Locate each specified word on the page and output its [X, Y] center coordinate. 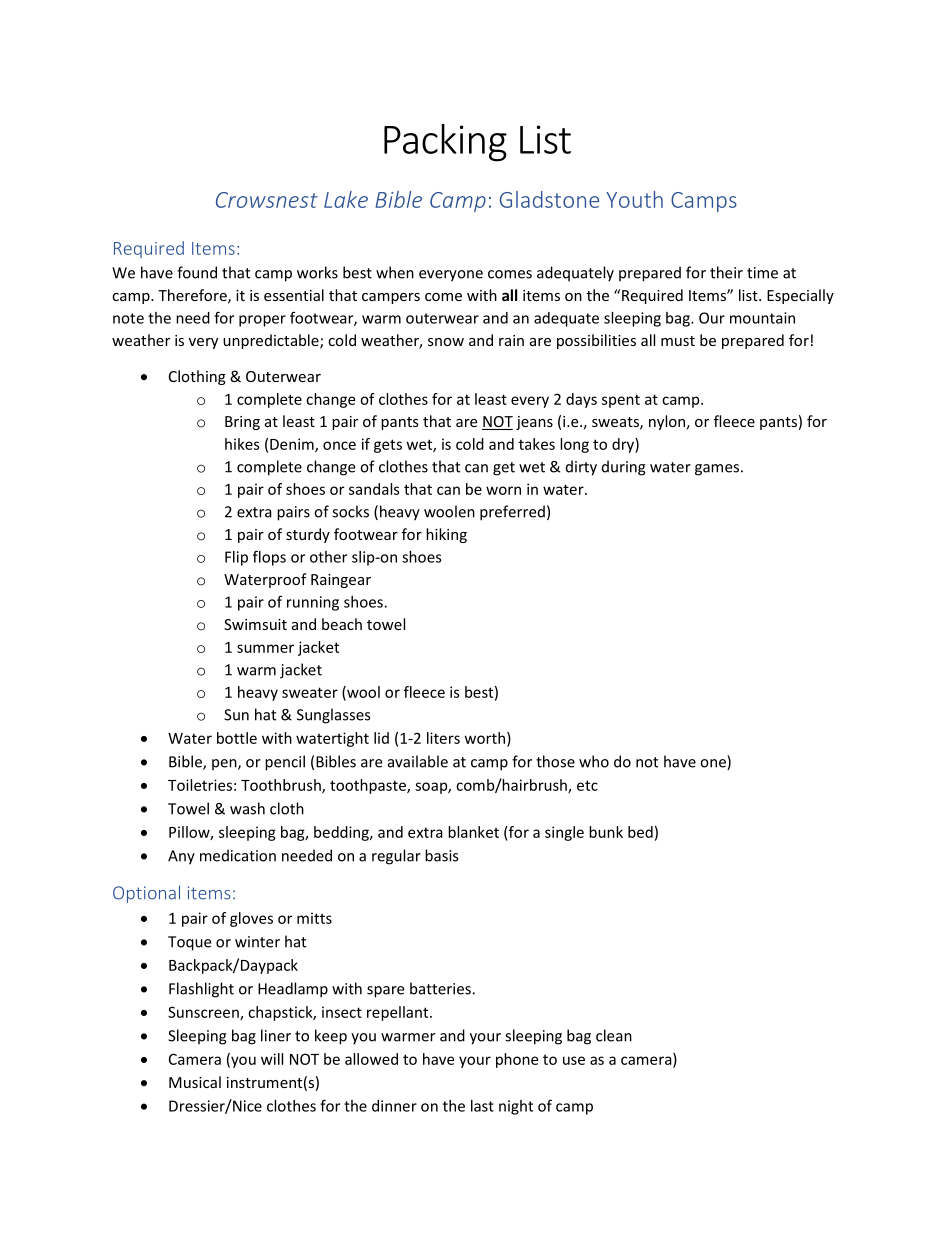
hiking [446, 535]
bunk [606, 832]
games [717, 470]
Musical [195, 1082]
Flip [236, 558]
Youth [634, 199]
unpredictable [272, 341]
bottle [237, 738]
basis [441, 855]
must [678, 341]
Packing [445, 143]
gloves [251, 919]
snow [446, 342]
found [197, 272]
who [594, 761]
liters [443, 738]
